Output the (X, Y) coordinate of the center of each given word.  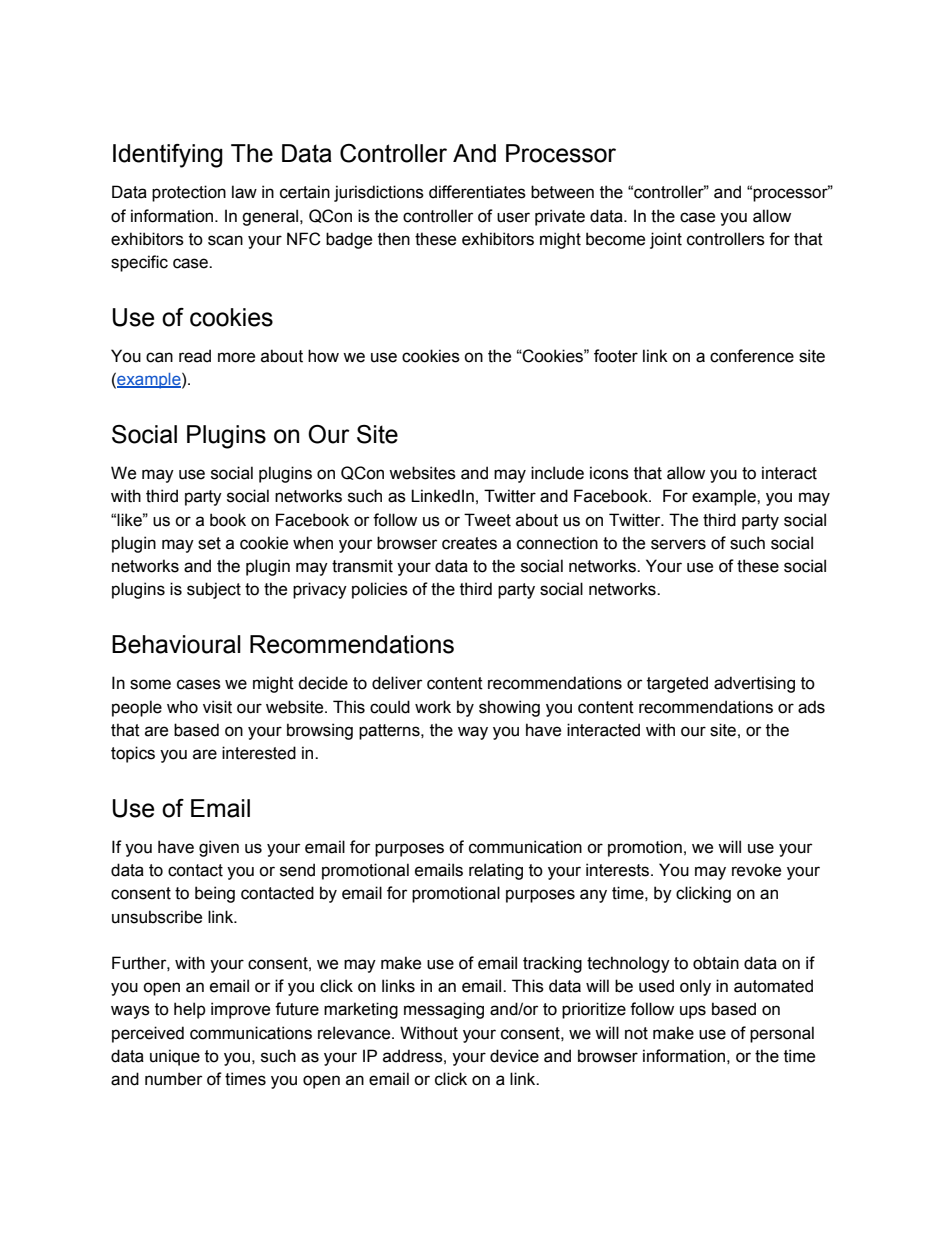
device (514, 1056)
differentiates (477, 192)
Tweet (487, 520)
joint (666, 240)
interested (259, 753)
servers (678, 544)
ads (811, 707)
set (209, 543)
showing (509, 708)
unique (175, 1057)
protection (189, 193)
